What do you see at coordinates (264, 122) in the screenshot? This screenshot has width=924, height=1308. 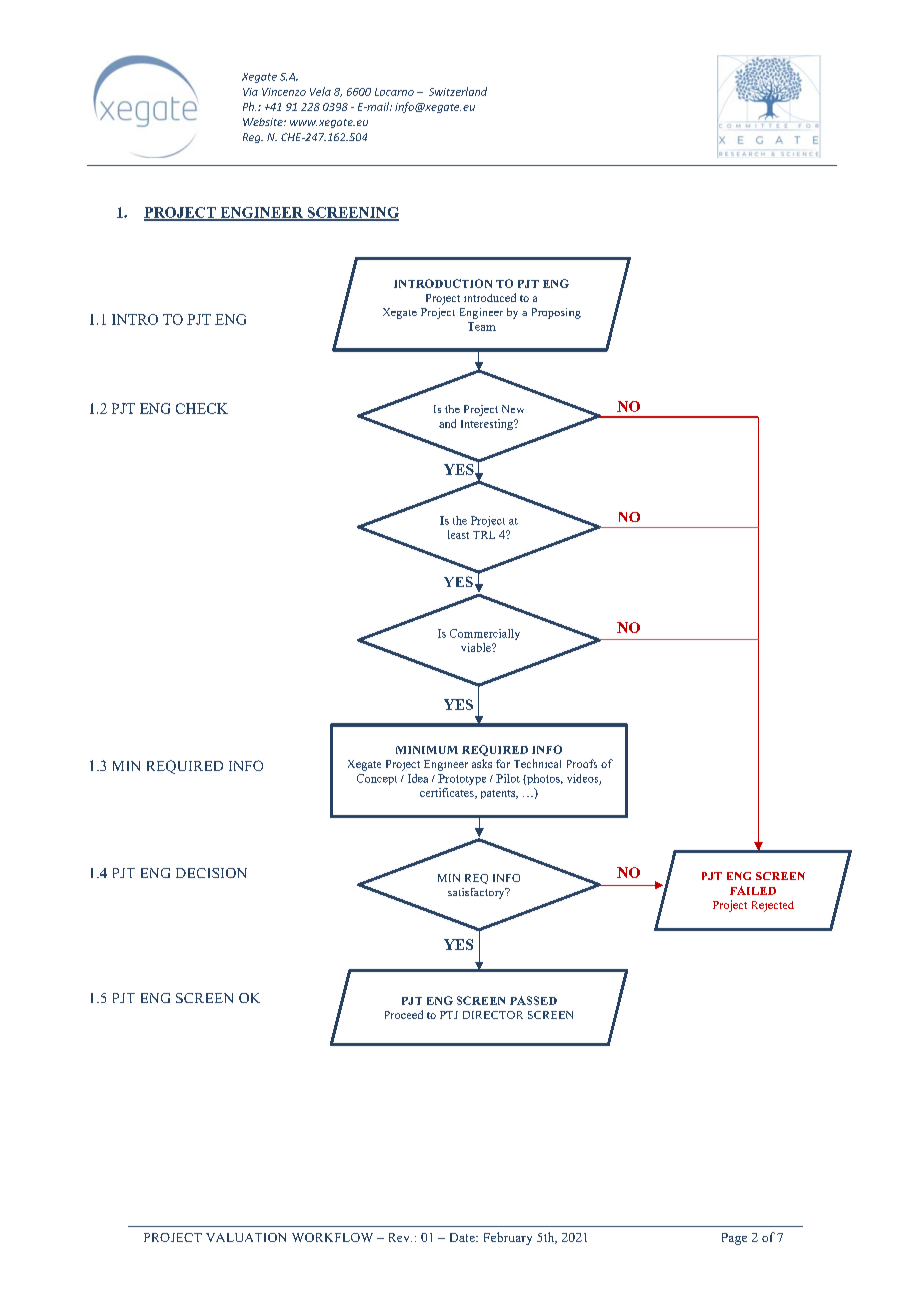 I see `Website` at bounding box center [264, 122].
